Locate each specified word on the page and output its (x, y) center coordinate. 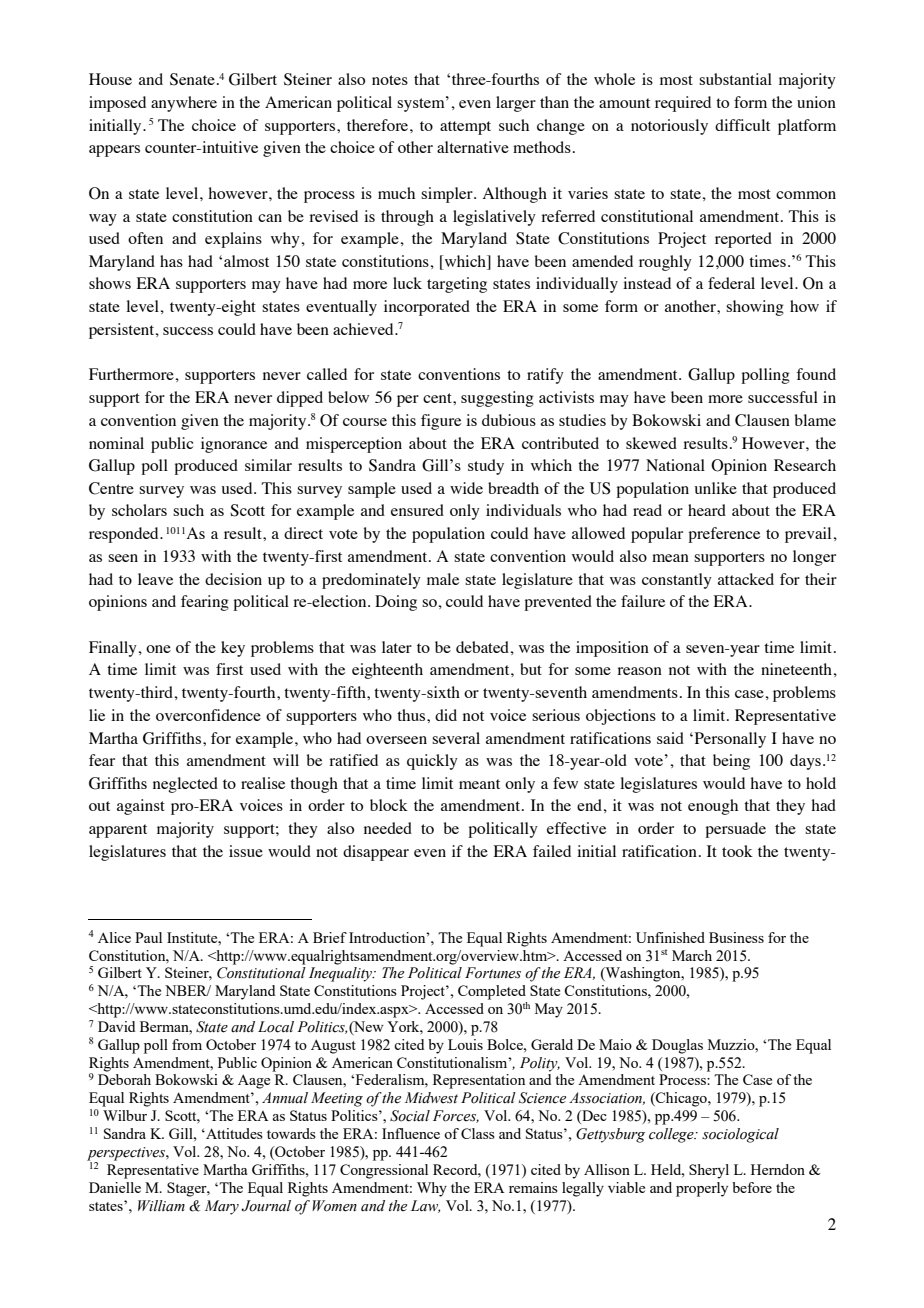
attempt (465, 128)
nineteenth (797, 669)
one (158, 649)
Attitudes (233, 1133)
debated (483, 647)
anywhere (184, 104)
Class (478, 1133)
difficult (742, 125)
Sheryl (709, 1171)
